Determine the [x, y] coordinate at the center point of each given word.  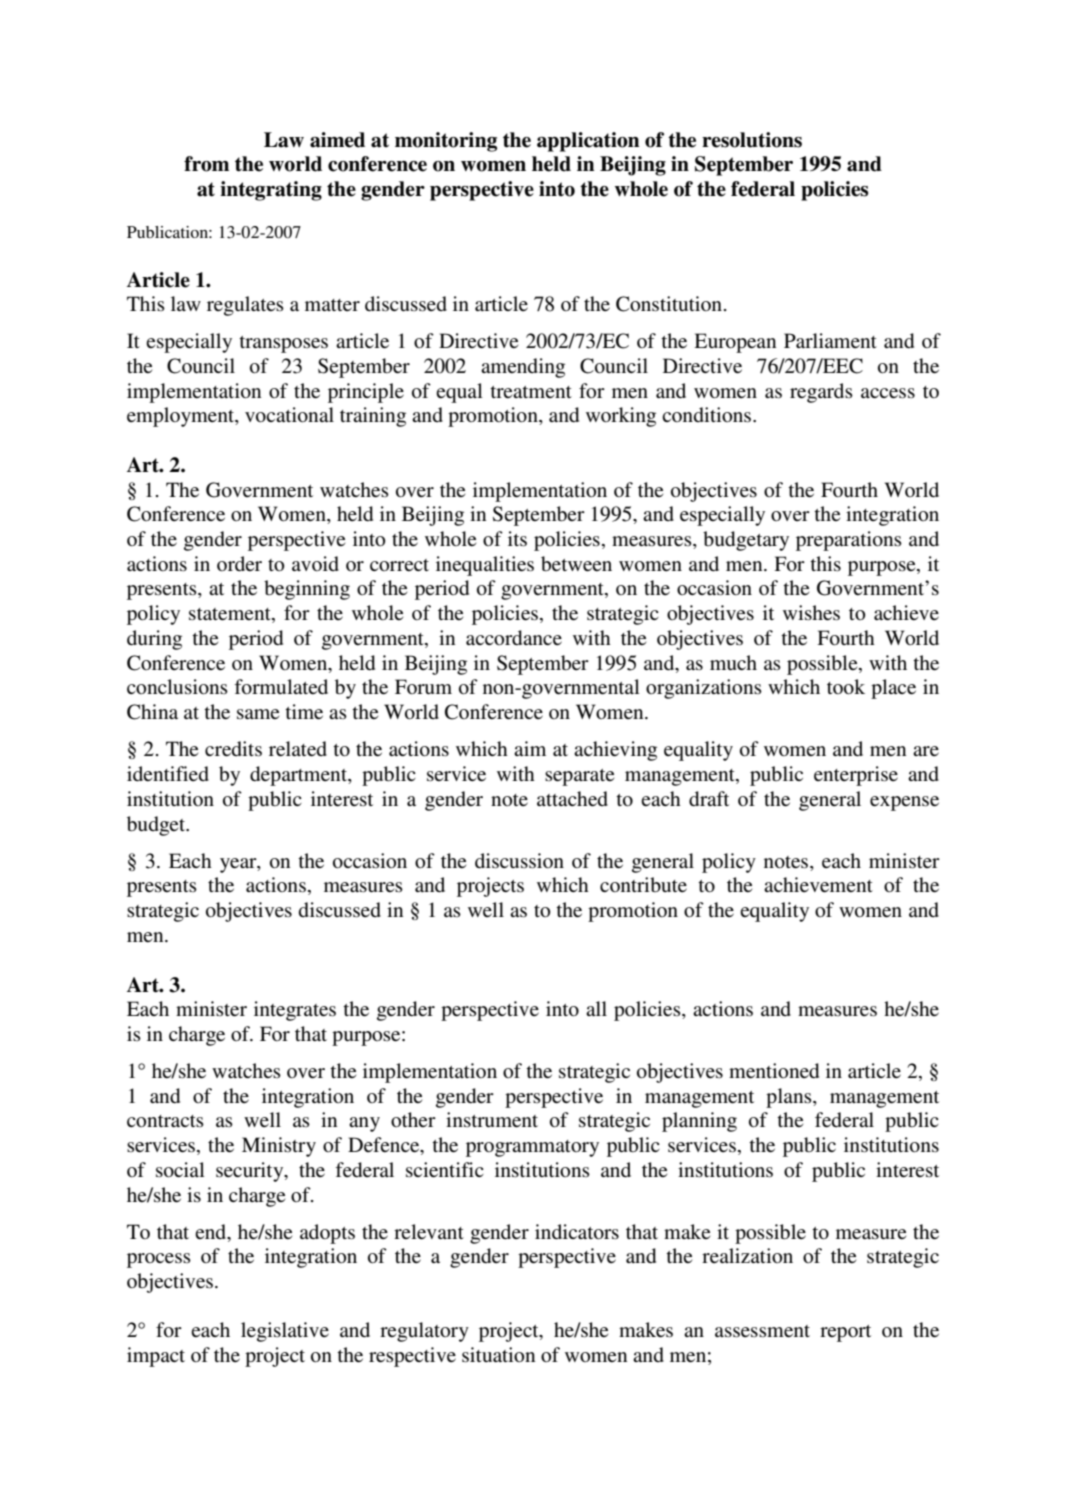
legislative [285, 1332]
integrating [271, 191]
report [845, 1333]
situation [498, 1355]
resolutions [752, 140]
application [588, 142]
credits [233, 749]
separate [579, 777]
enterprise [856, 776]
